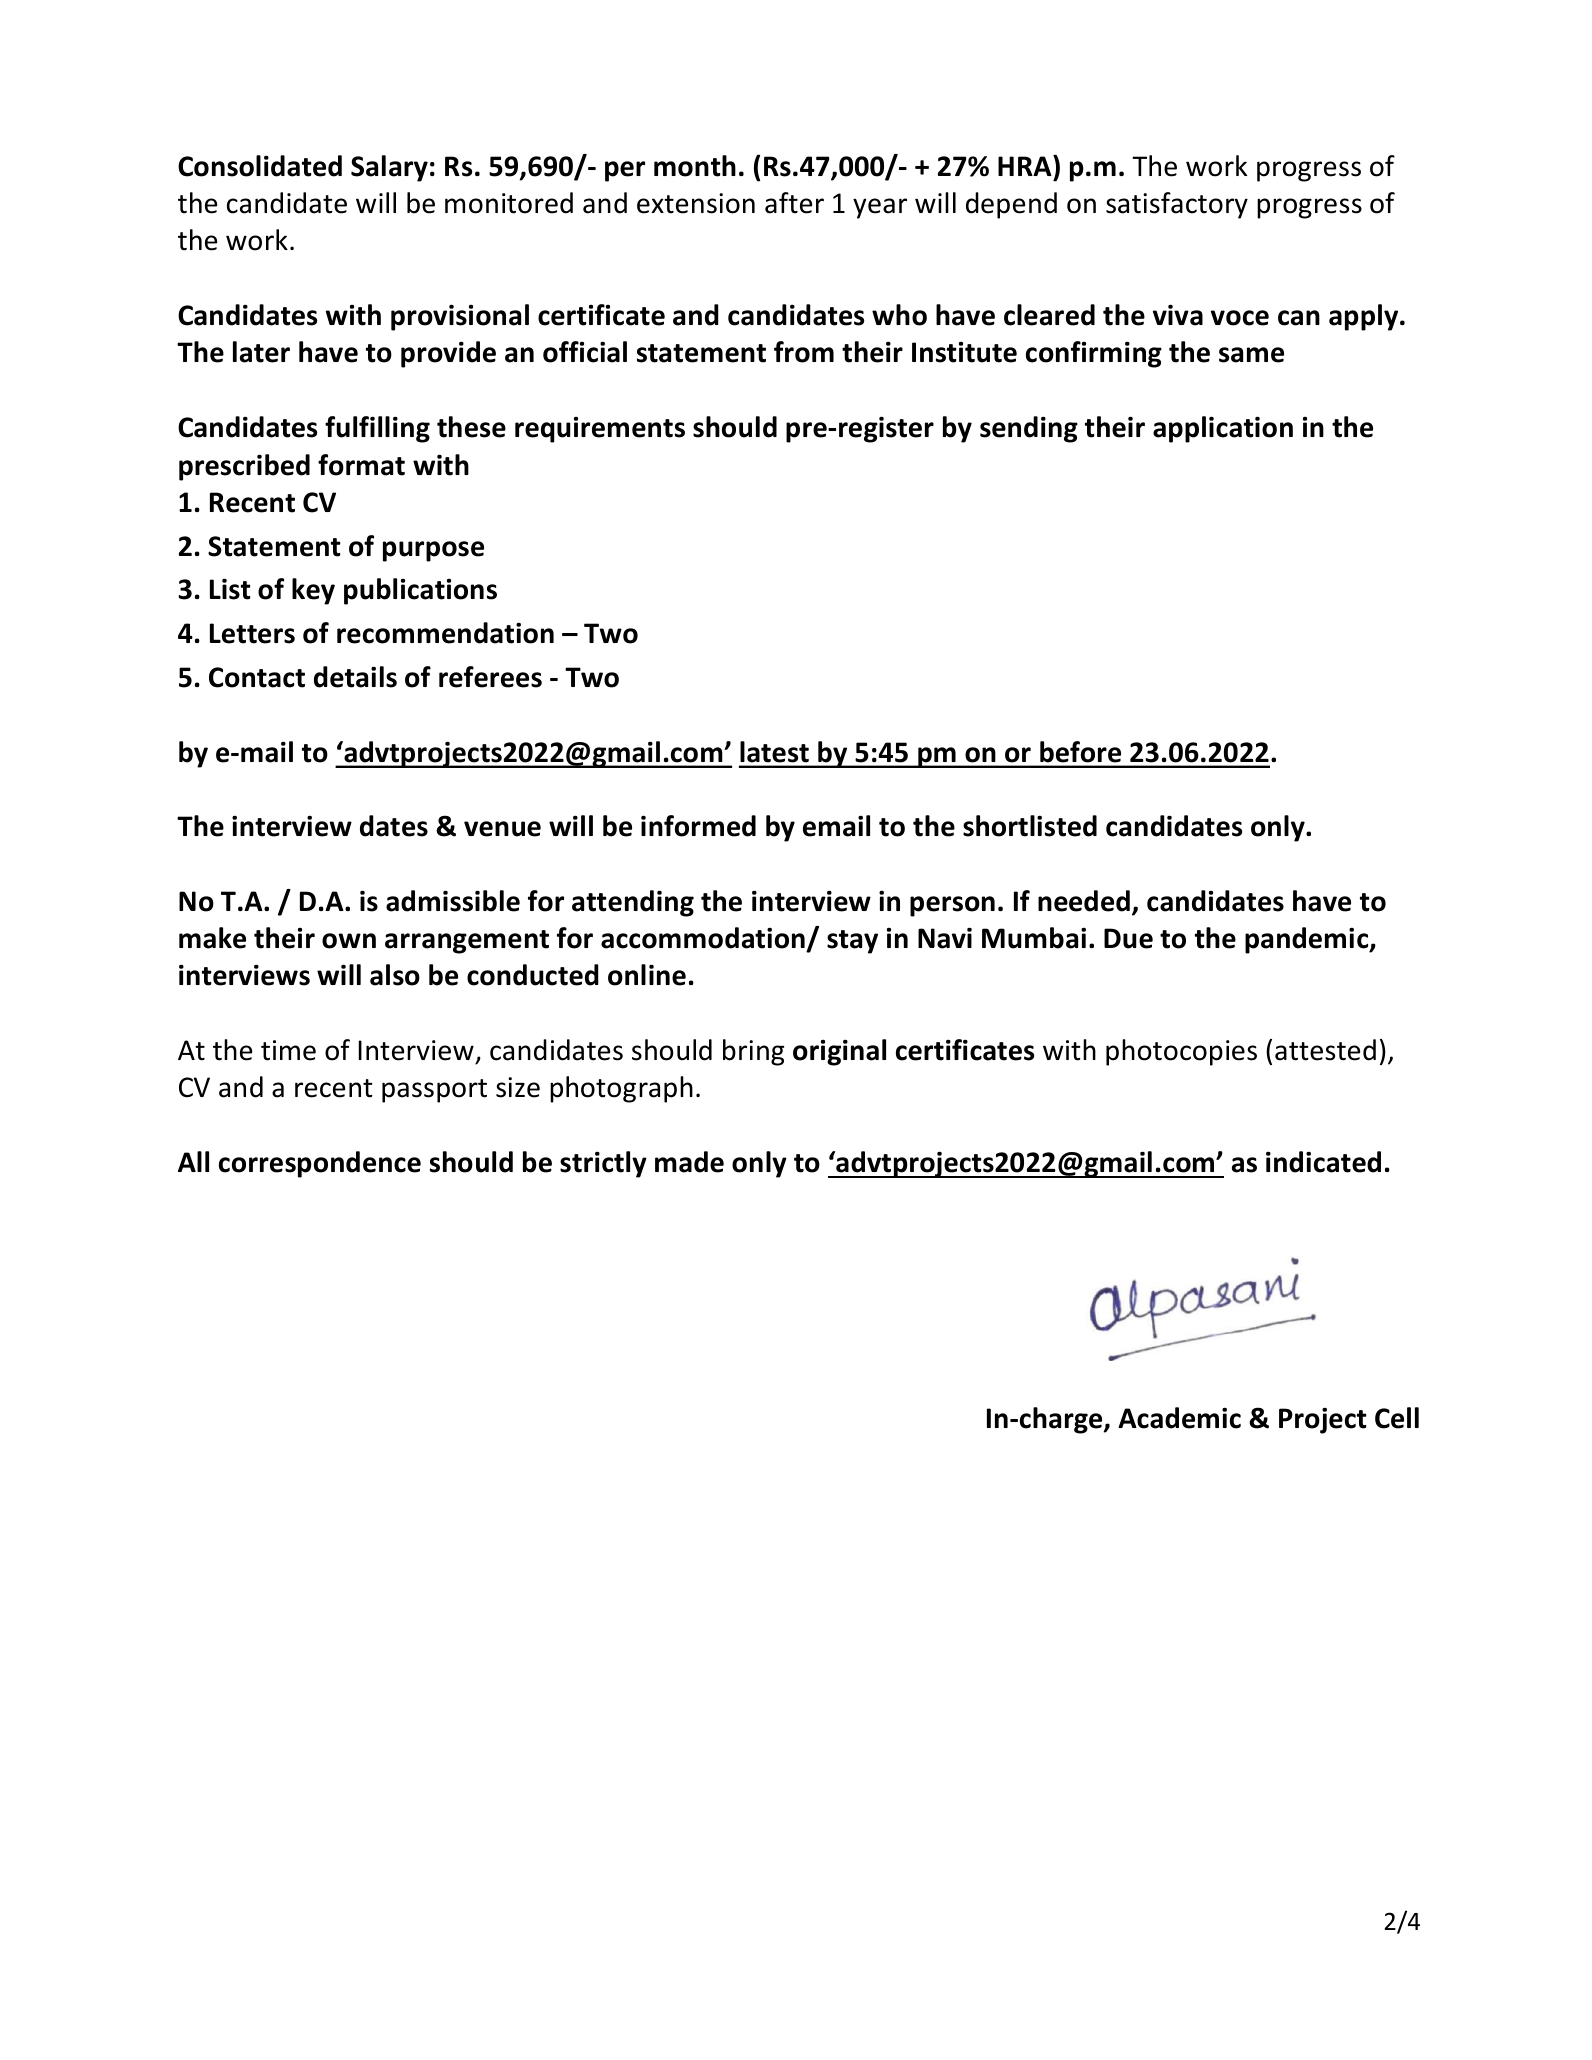 The image size is (1592, 2060). What do you see at coordinates (1397, 1418) in the screenshot?
I see `Cell` at bounding box center [1397, 1418].
